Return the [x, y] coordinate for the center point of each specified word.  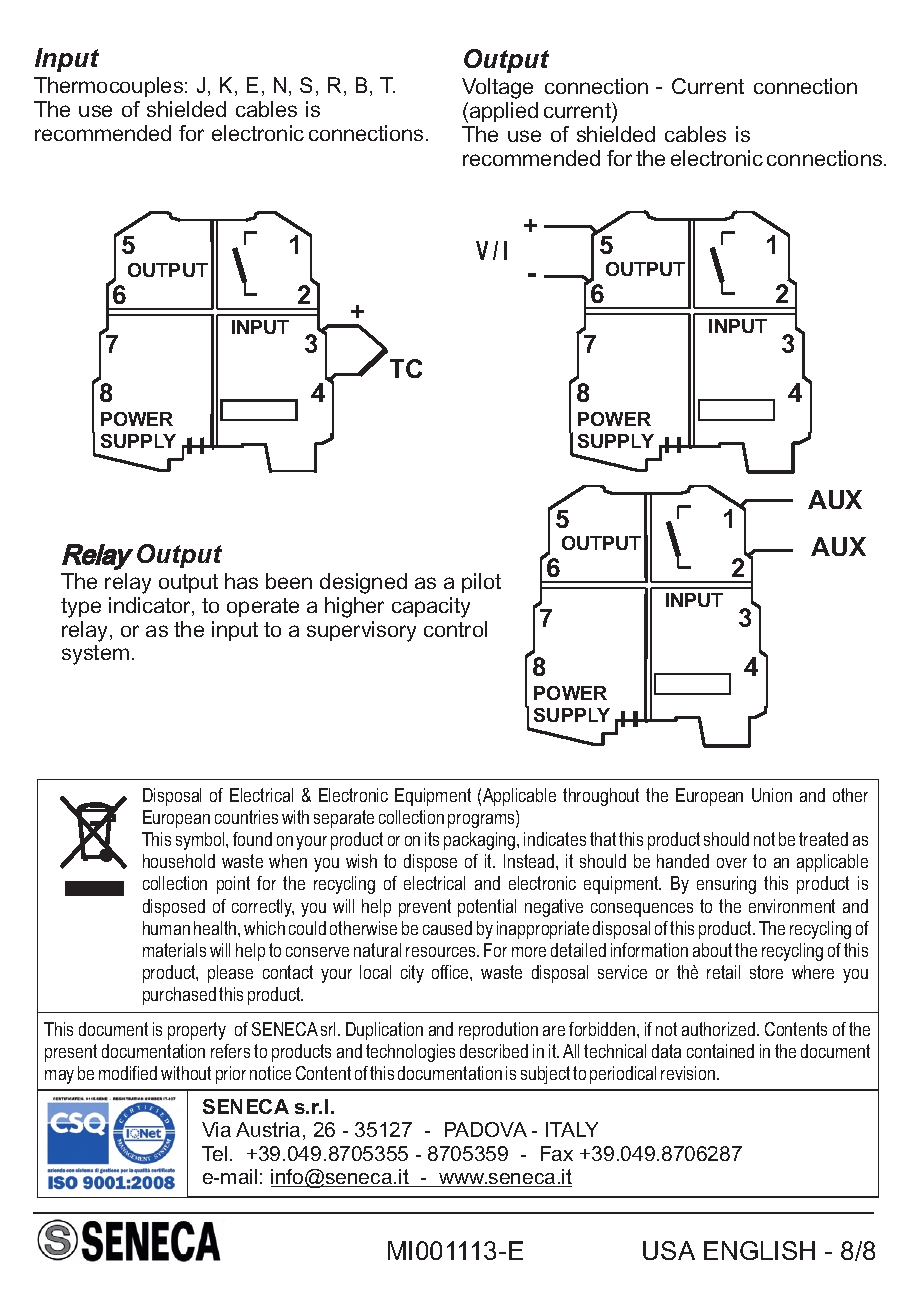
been [289, 581]
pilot [481, 583]
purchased [179, 996]
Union [772, 795]
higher [354, 607]
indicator [151, 606]
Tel [214, 1153]
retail [723, 972]
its [432, 839]
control [455, 629]
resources [442, 952]
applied [504, 112]
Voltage [497, 88]
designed [363, 583]
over [732, 863]
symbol [201, 841]
